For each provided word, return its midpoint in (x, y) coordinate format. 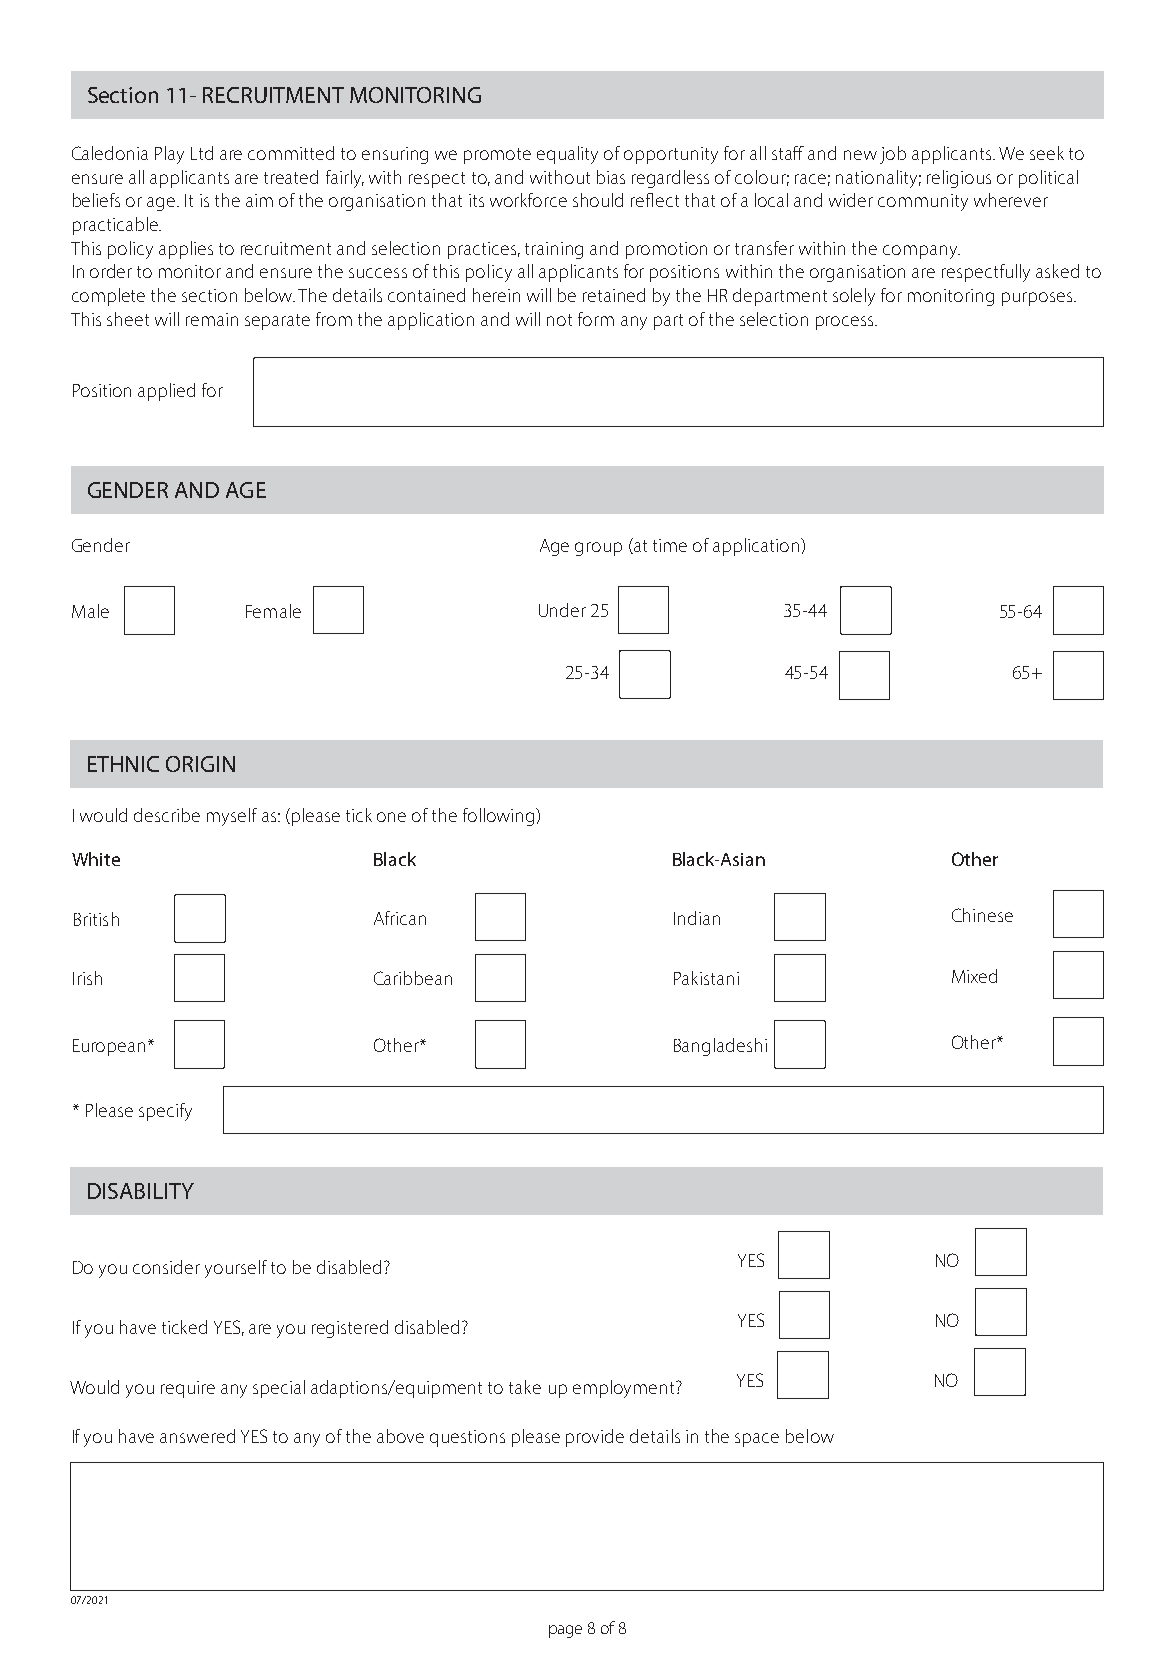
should (598, 200)
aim (259, 200)
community (923, 202)
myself (232, 817)
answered (197, 1436)
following (500, 817)
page (565, 1631)
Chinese (982, 915)
